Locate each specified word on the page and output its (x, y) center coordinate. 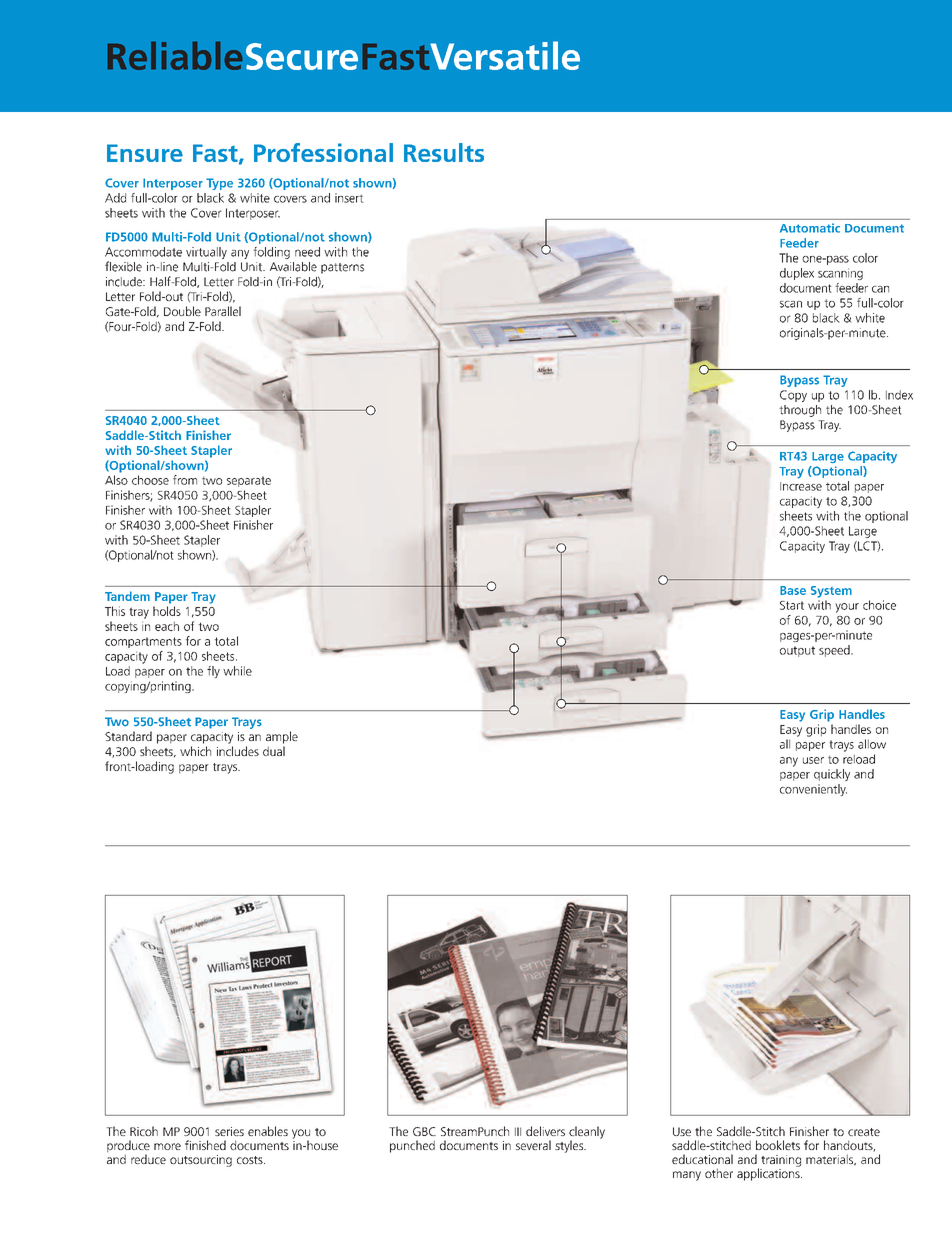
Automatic (810, 228)
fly (213, 672)
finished (205, 1145)
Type (219, 184)
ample (282, 737)
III (518, 1131)
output (797, 651)
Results (444, 152)
